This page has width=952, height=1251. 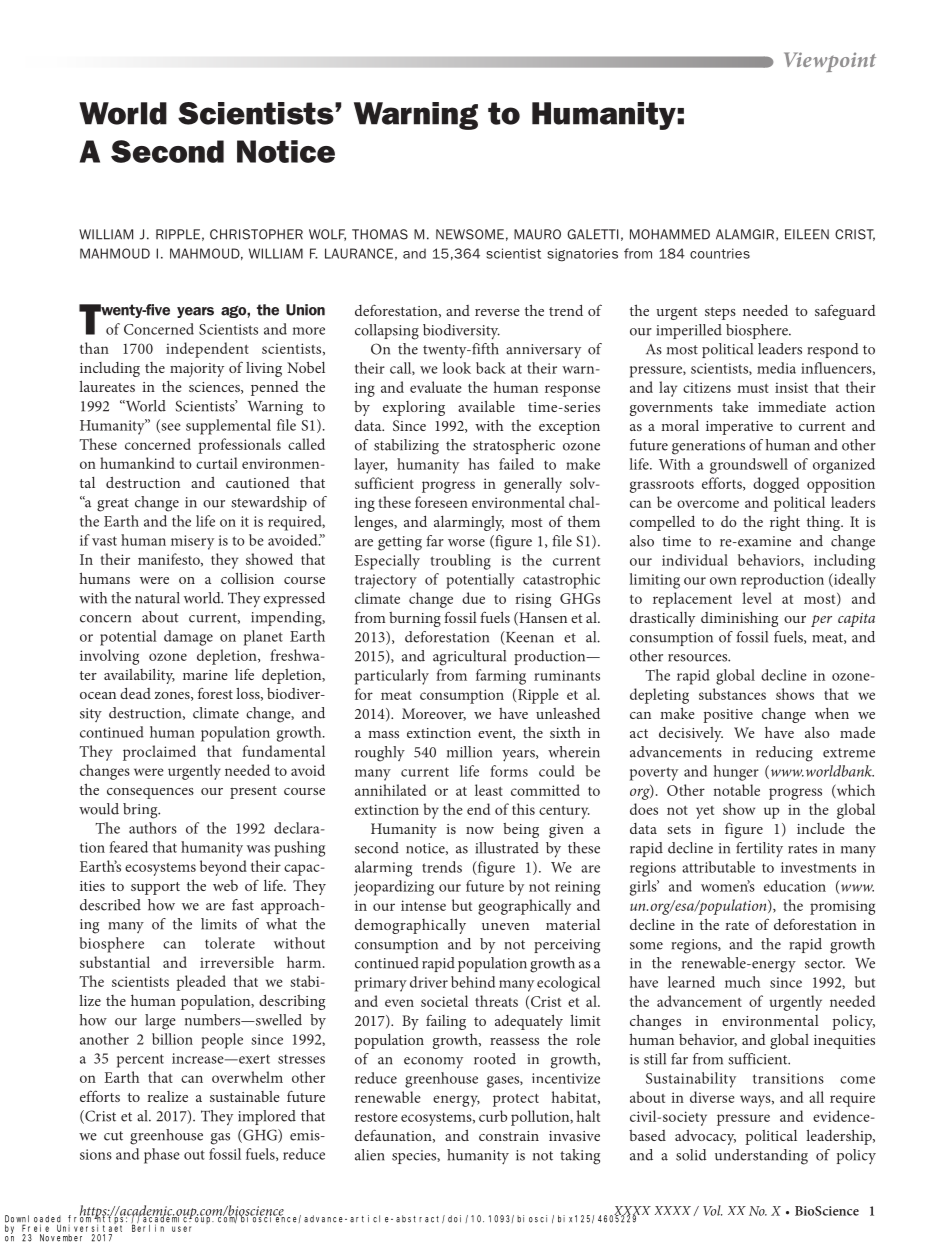 I want to click on much, so click(x=742, y=982).
